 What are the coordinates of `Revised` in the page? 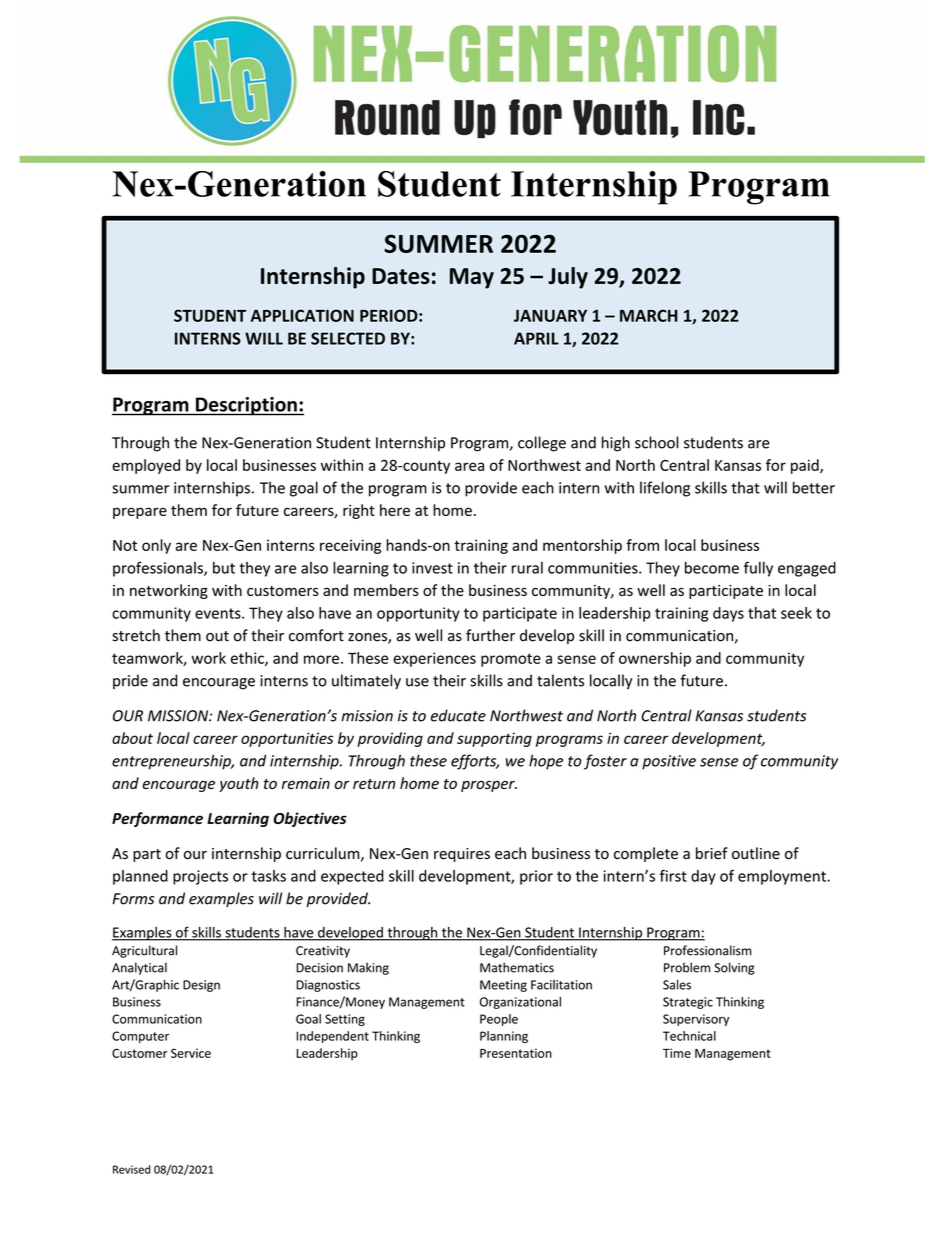 It's located at (131, 1169).
